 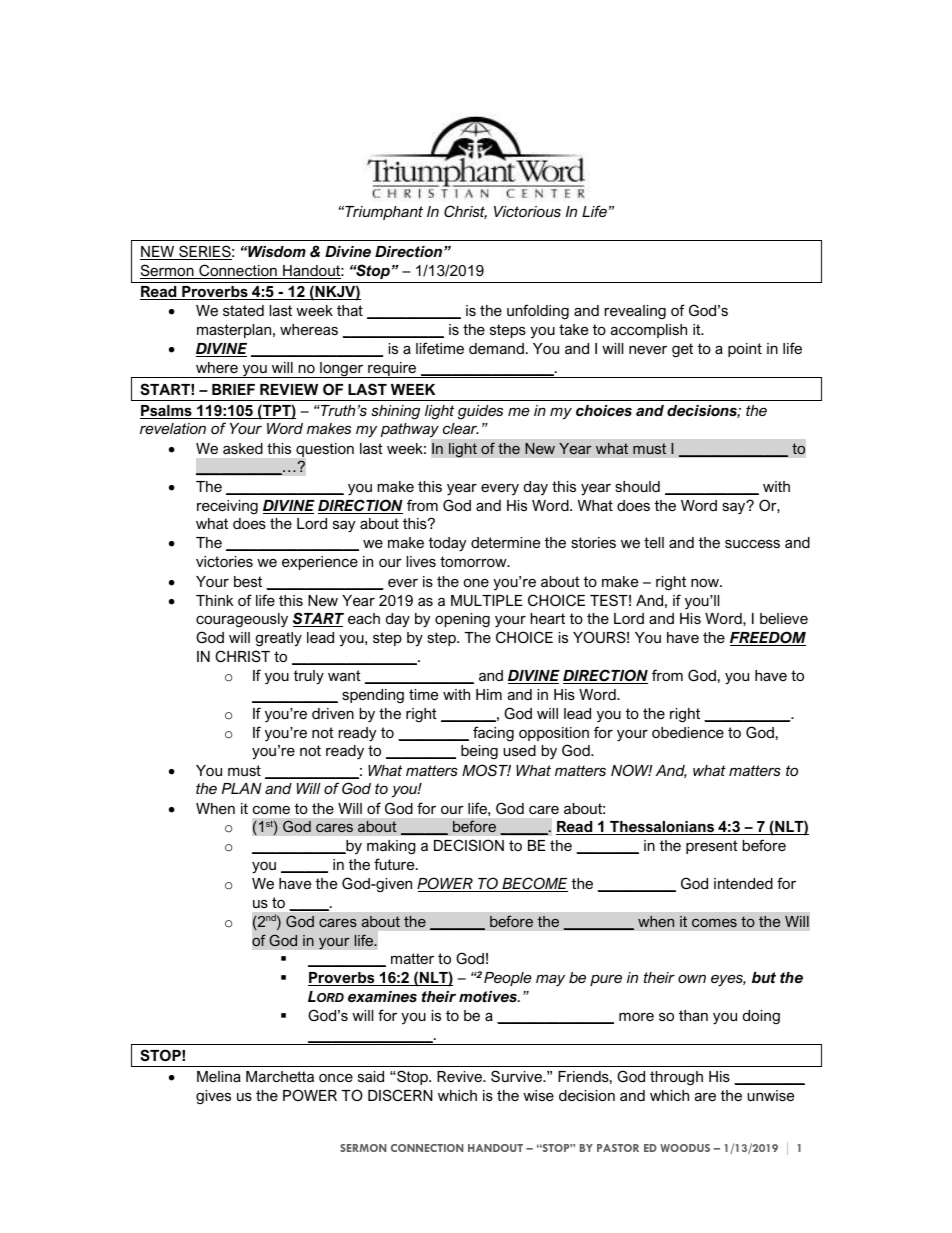 What do you see at coordinates (489, 694) in the document?
I see `Him` at bounding box center [489, 694].
